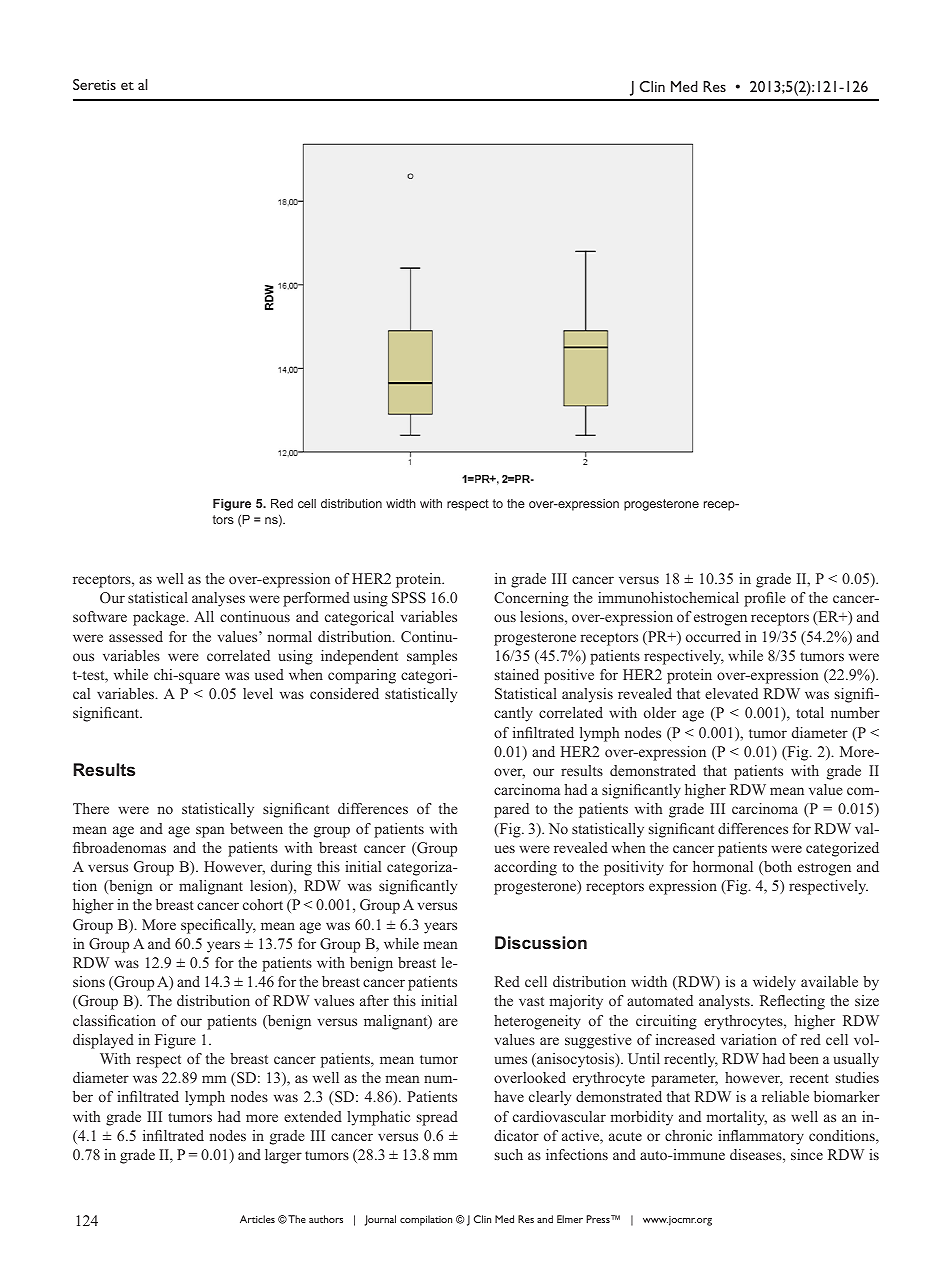 This screenshot has height=1270, width=952. I want to click on span, so click(210, 832).
